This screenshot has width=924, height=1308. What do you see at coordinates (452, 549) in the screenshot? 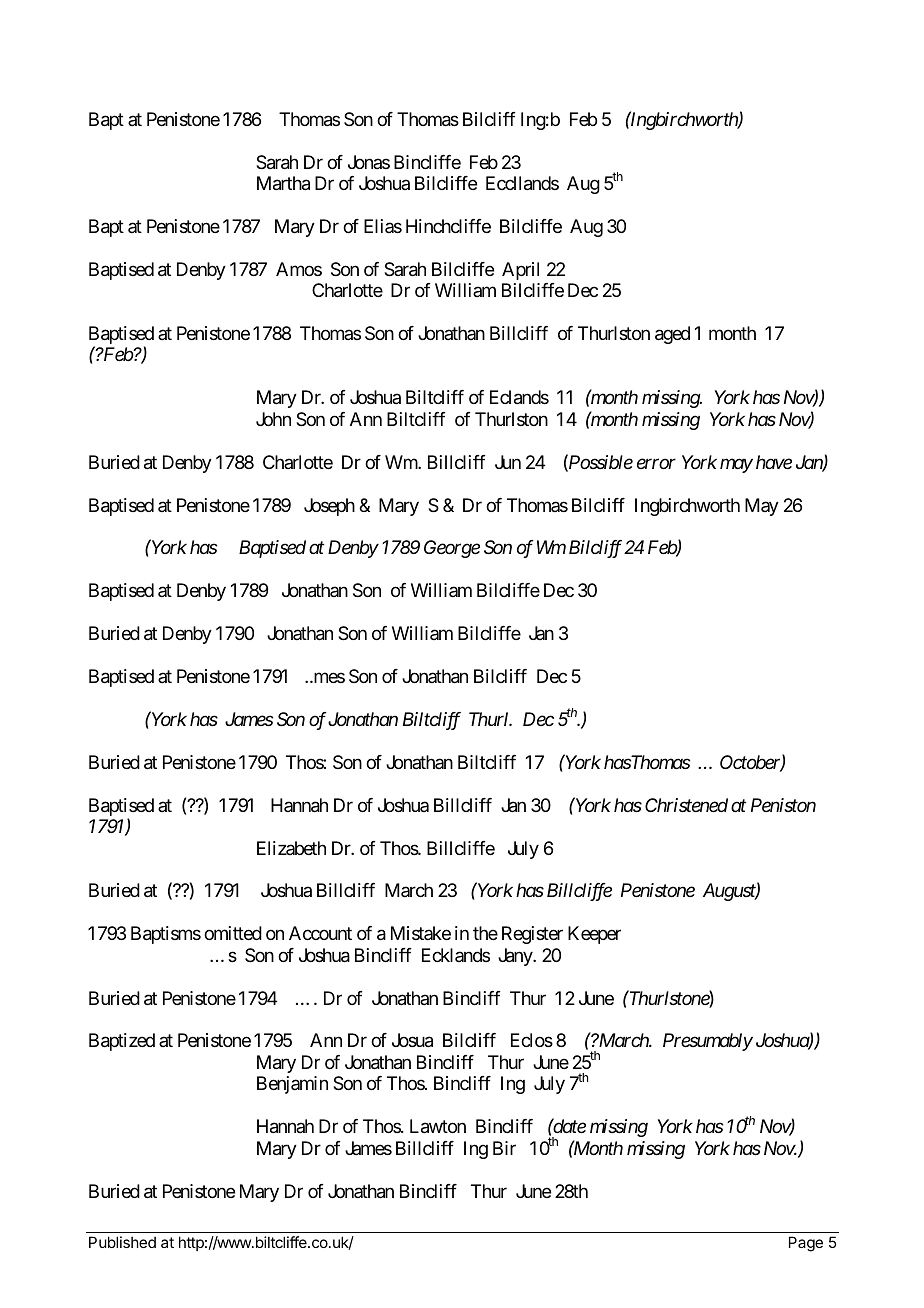
I see `George` at bounding box center [452, 549].
